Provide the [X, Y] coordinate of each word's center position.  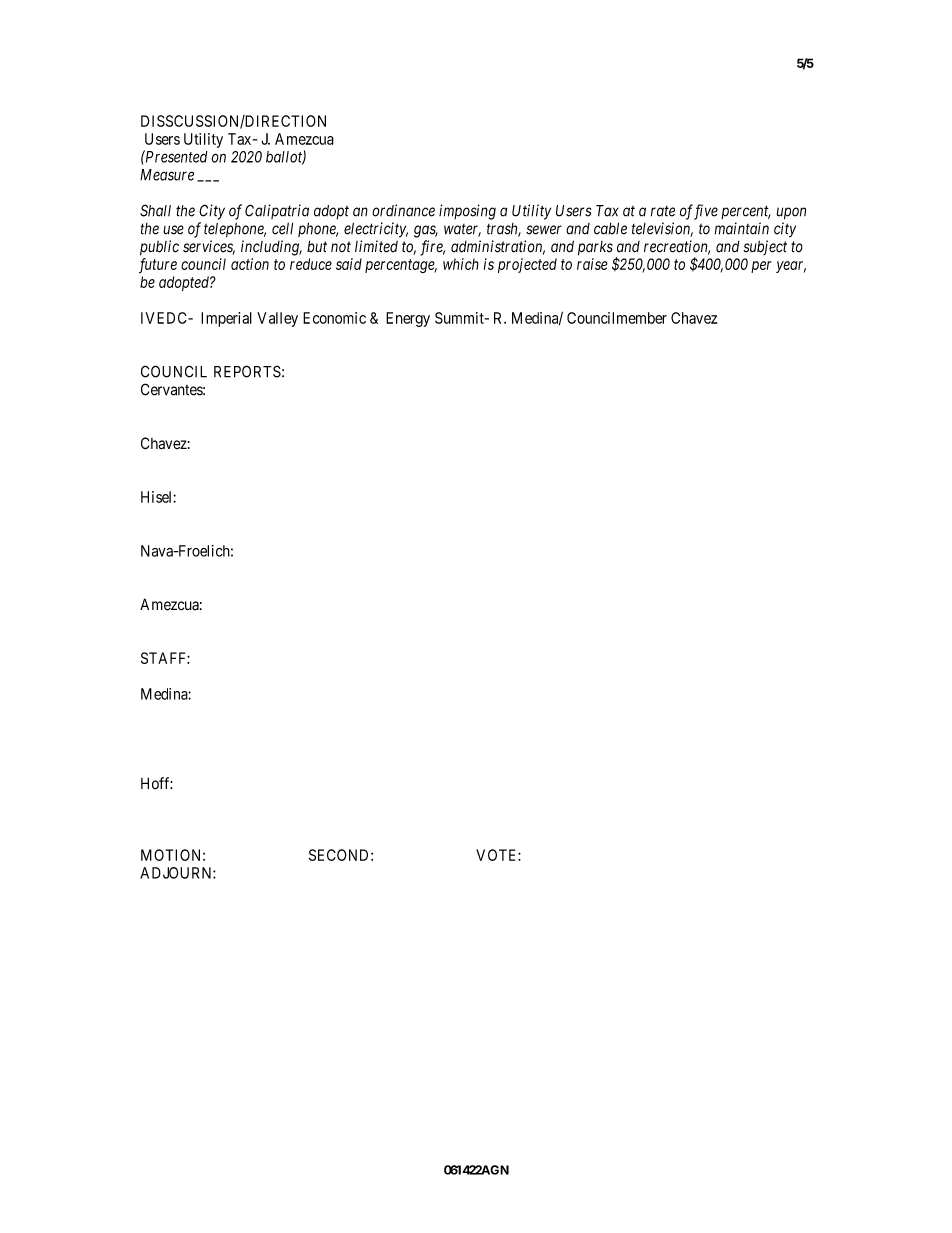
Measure [167, 175]
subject [765, 247]
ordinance [403, 210]
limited [376, 246]
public [159, 248]
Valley [277, 319]
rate [663, 211]
